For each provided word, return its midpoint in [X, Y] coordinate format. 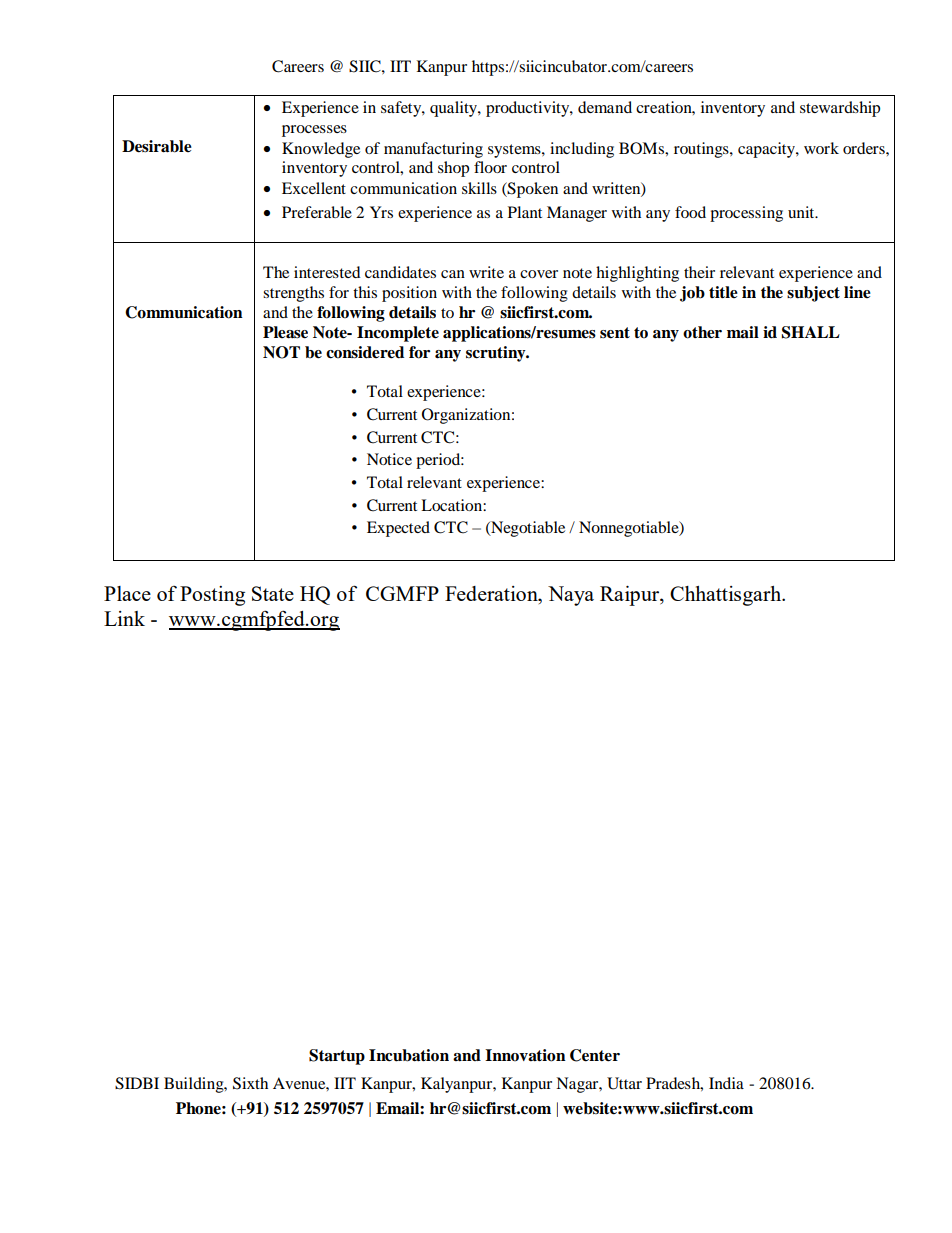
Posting [212, 596]
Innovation [525, 1055]
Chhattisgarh [727, 596]
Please [285, 332]
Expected [398, 529]
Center [595, 1055]
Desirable [157, 146]
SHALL [811, 332]
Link [124, 618]
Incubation [409, 1055]
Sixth [250, 1083]
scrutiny [497, 354]
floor [490, 167]
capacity [767, 150]
